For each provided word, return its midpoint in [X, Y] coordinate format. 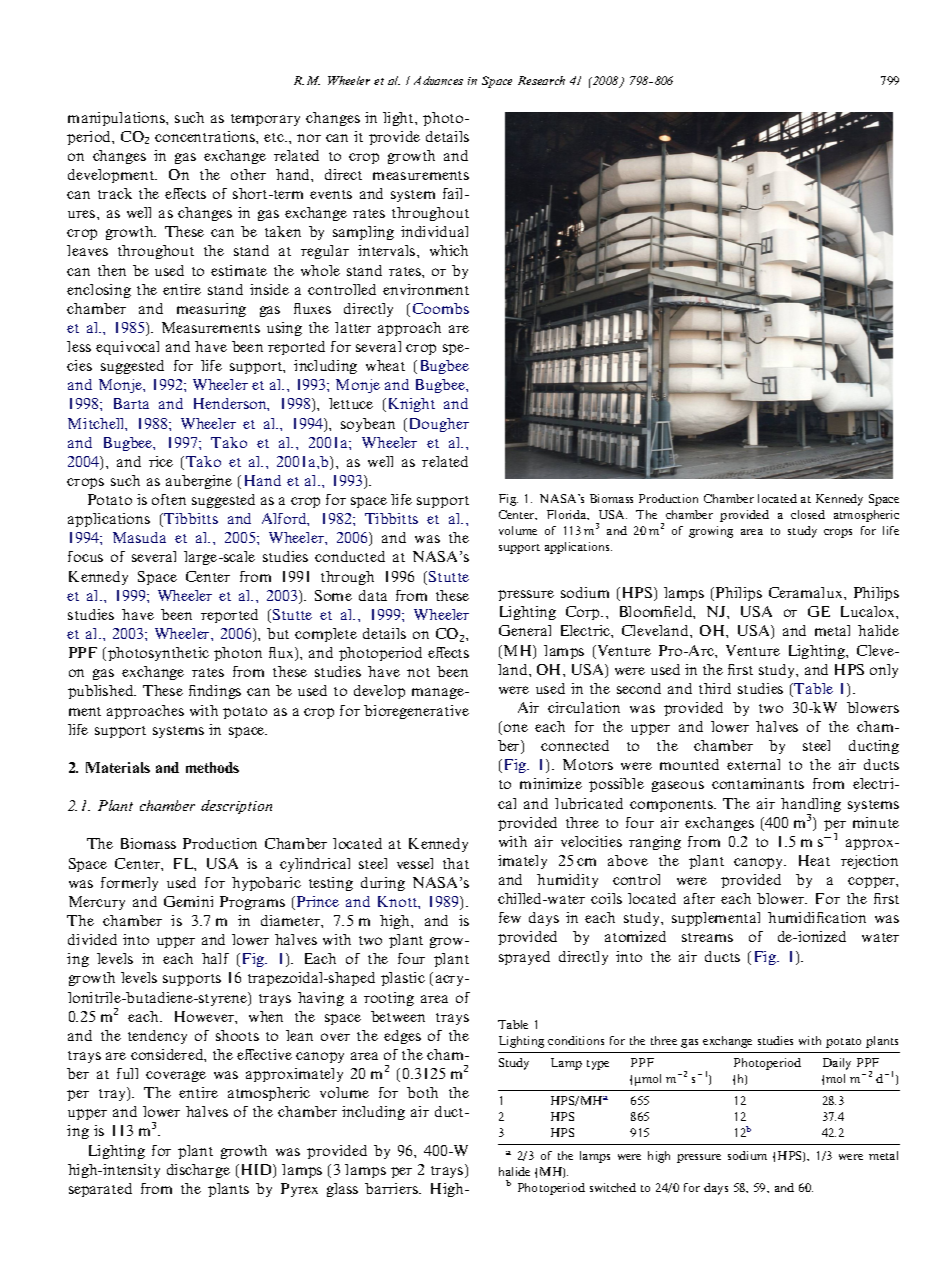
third [715, 688]
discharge [198, 1171]
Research [541, 80]
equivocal [127, 348]
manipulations [117, 119]
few [510, 917]
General [525, 630]
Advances [438, 80]
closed [808, 514]
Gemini [188, 901]
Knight [410, 405]
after [699, 898]
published [102, 692]
